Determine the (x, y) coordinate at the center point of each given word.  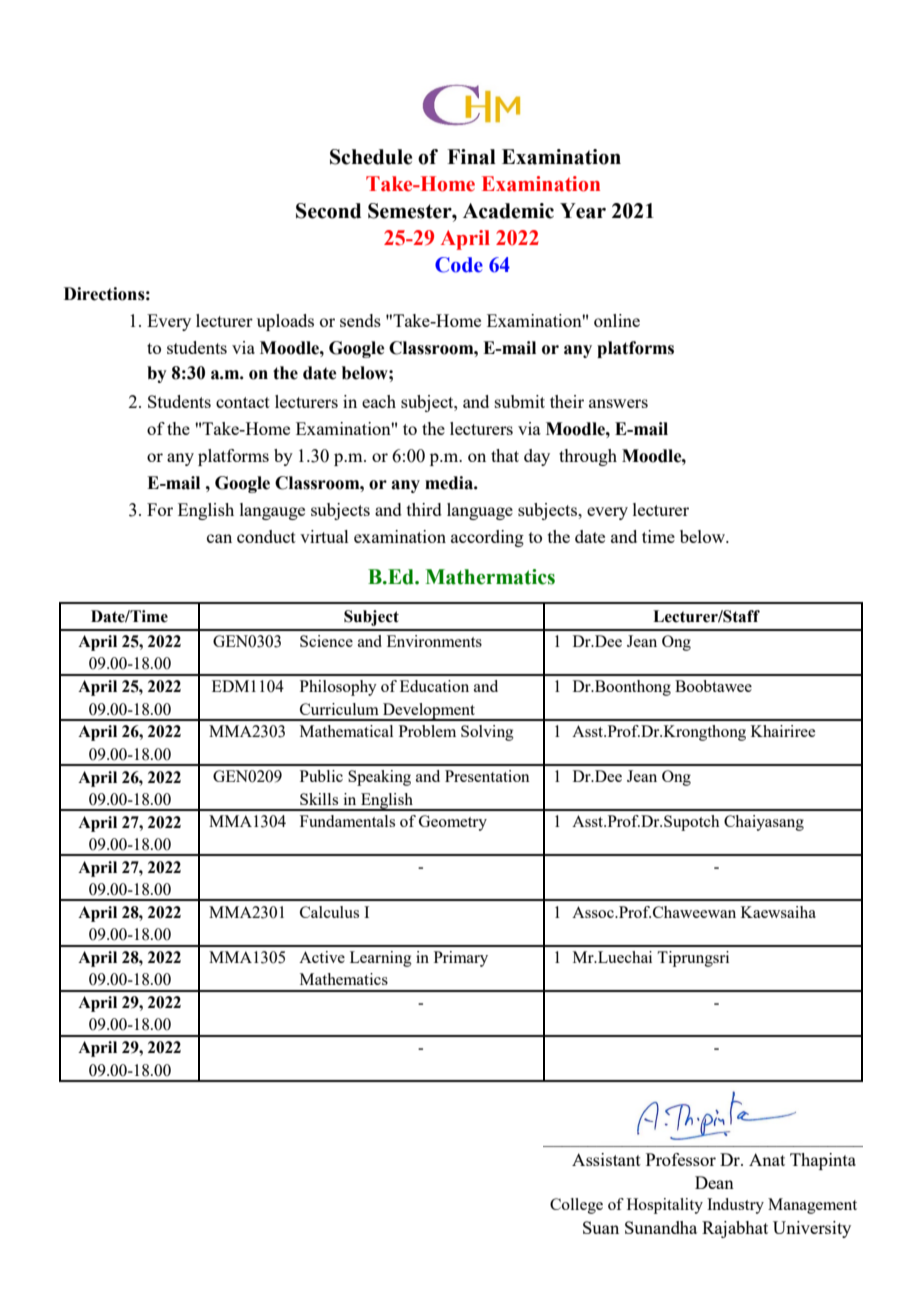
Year (583, 211)
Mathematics (344, 979)
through (588, 457)
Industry (735, 1206)
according (487, 538)
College (576, 1206)
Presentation (487, 776)
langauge (272, 511)
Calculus (329, 912)
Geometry (453, 823)
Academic (508, 211)
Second (328, 211)
